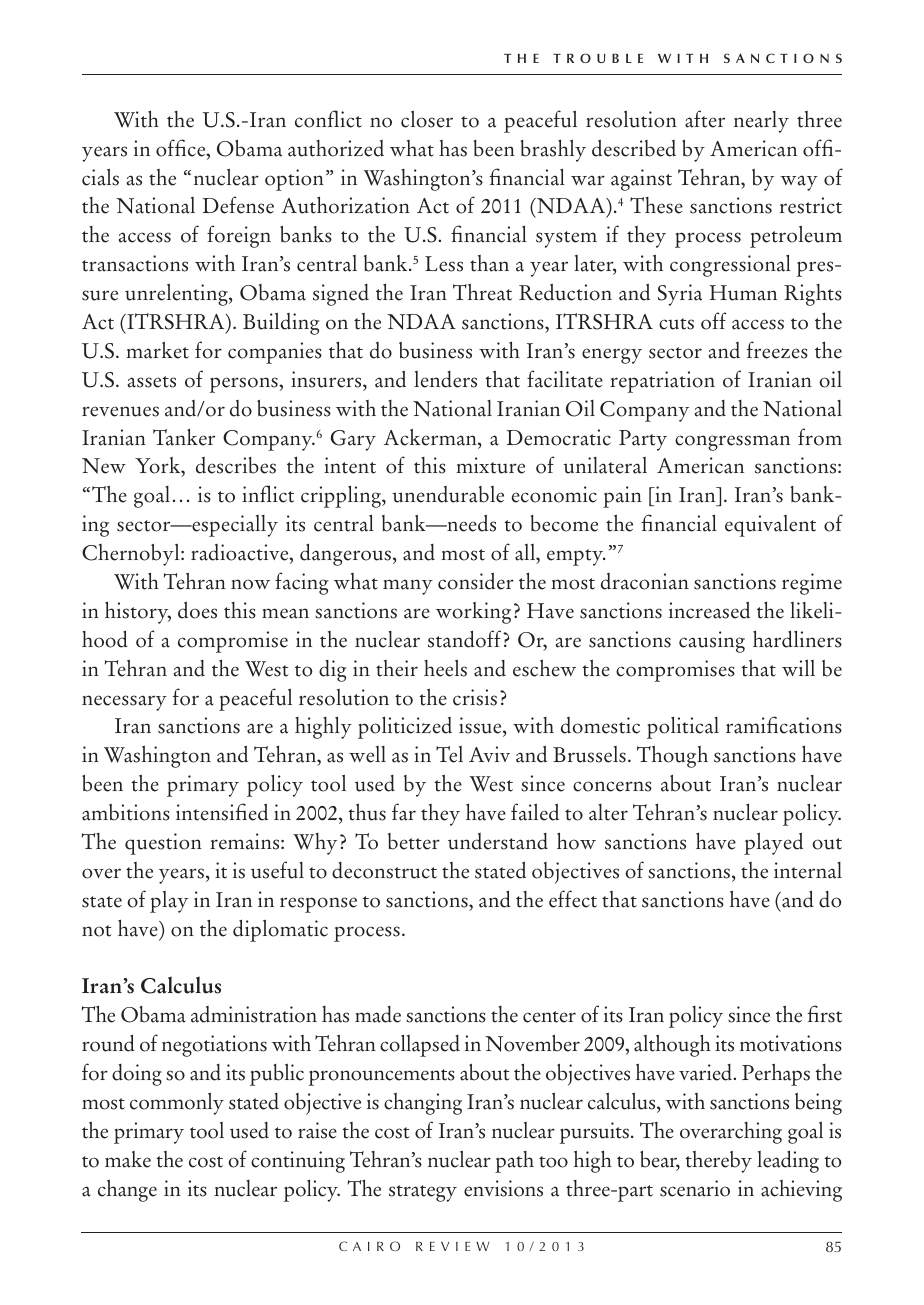  Describe the element at coordinates (128, 1159) in the screenshot. I see `make` at that location.
